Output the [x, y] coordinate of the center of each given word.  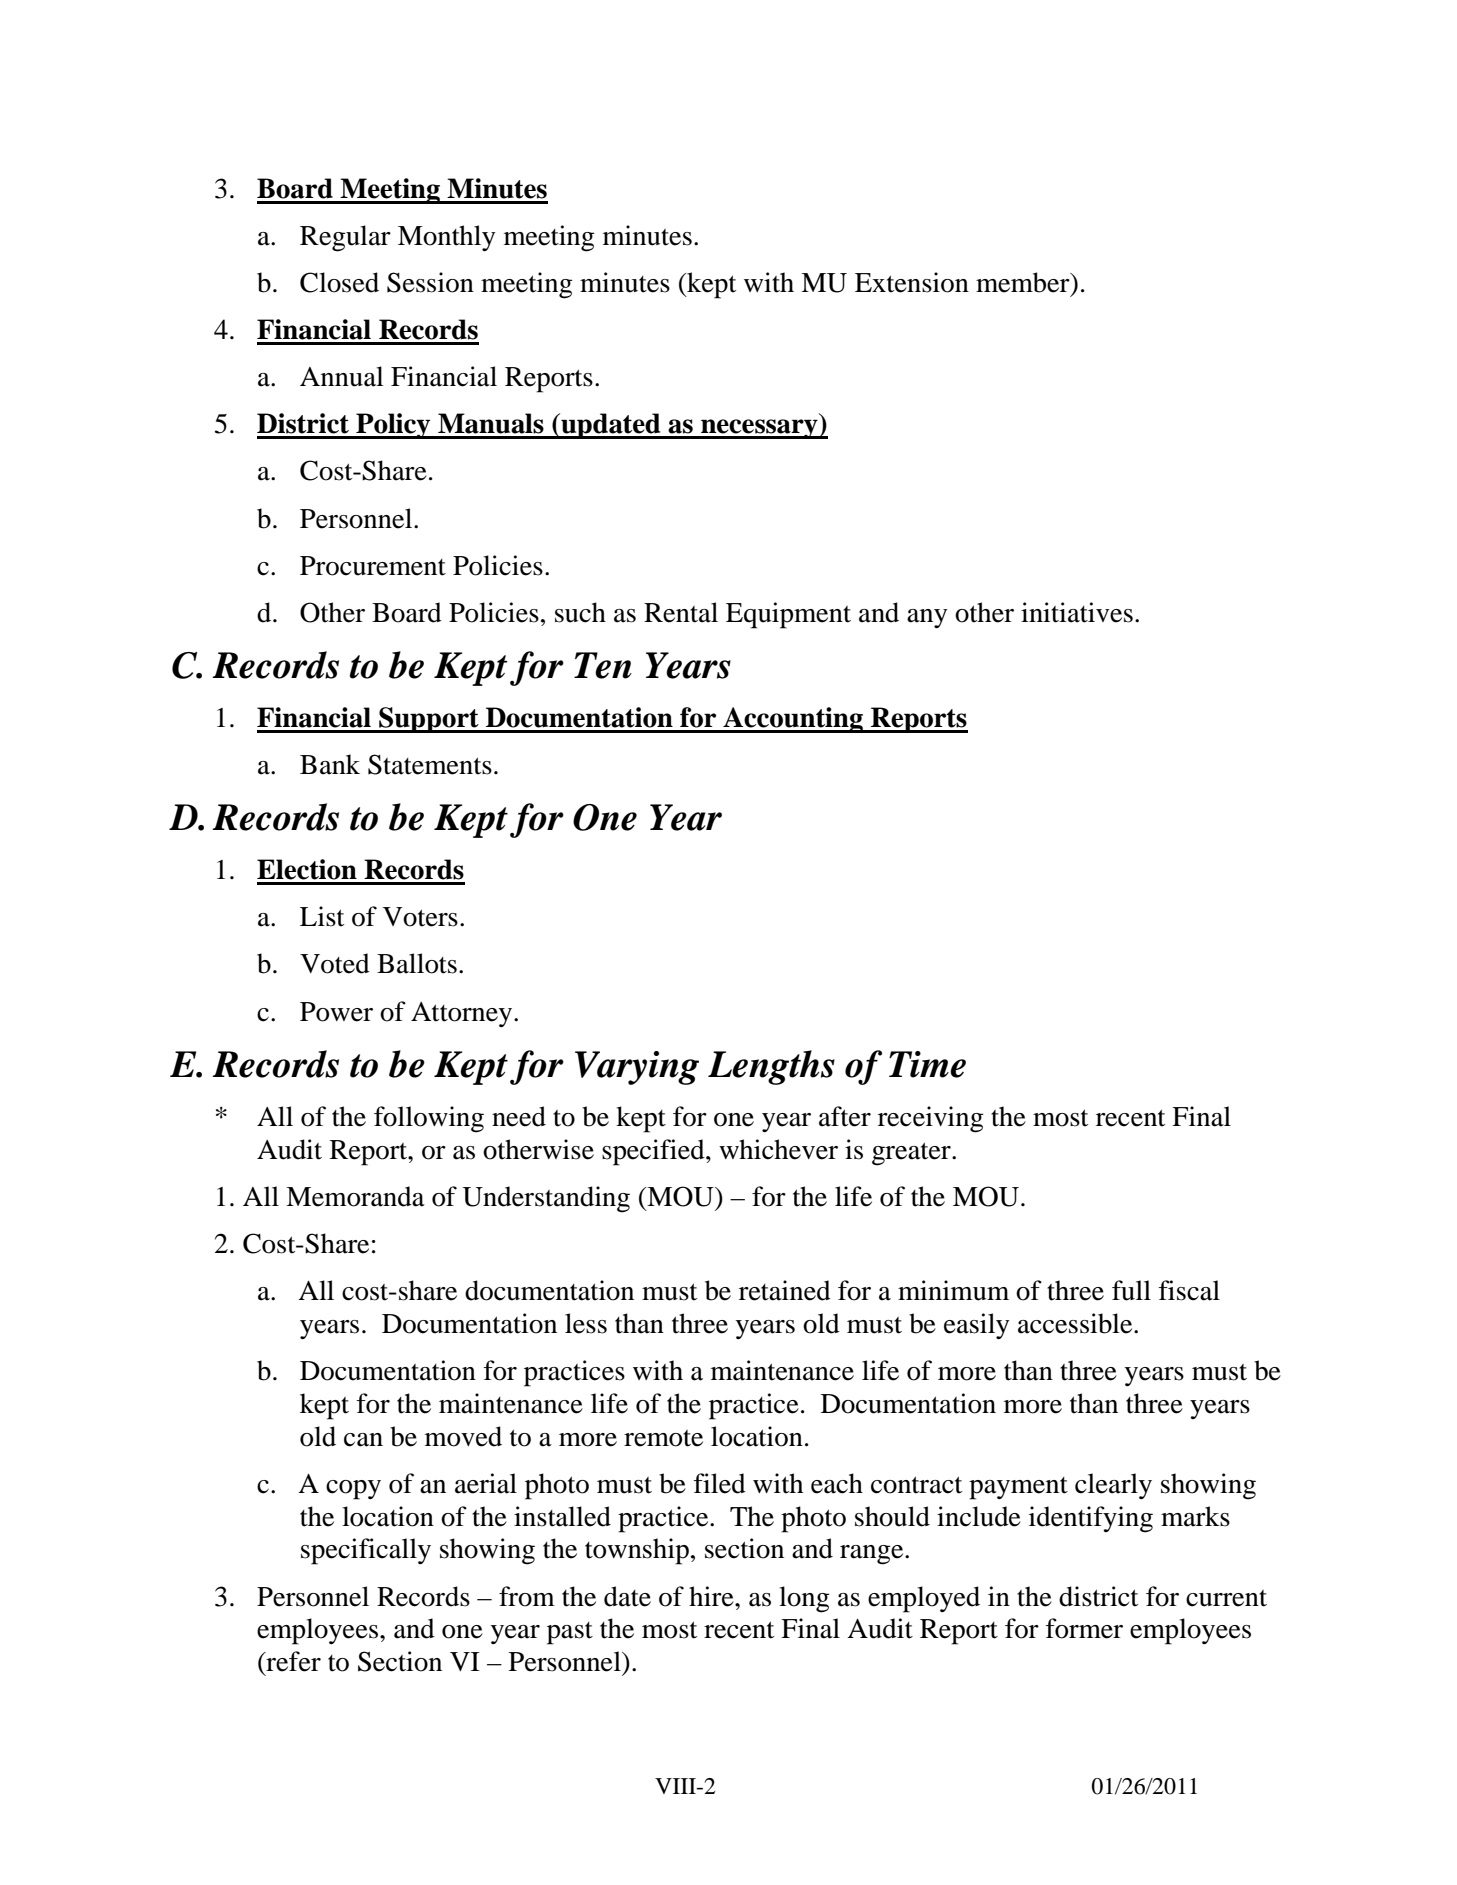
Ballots [417, 963]
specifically [366, 1551]
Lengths [771, 1067]
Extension [912, 282]
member [1024, 282]
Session [430, 282]
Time [927, 1064]
